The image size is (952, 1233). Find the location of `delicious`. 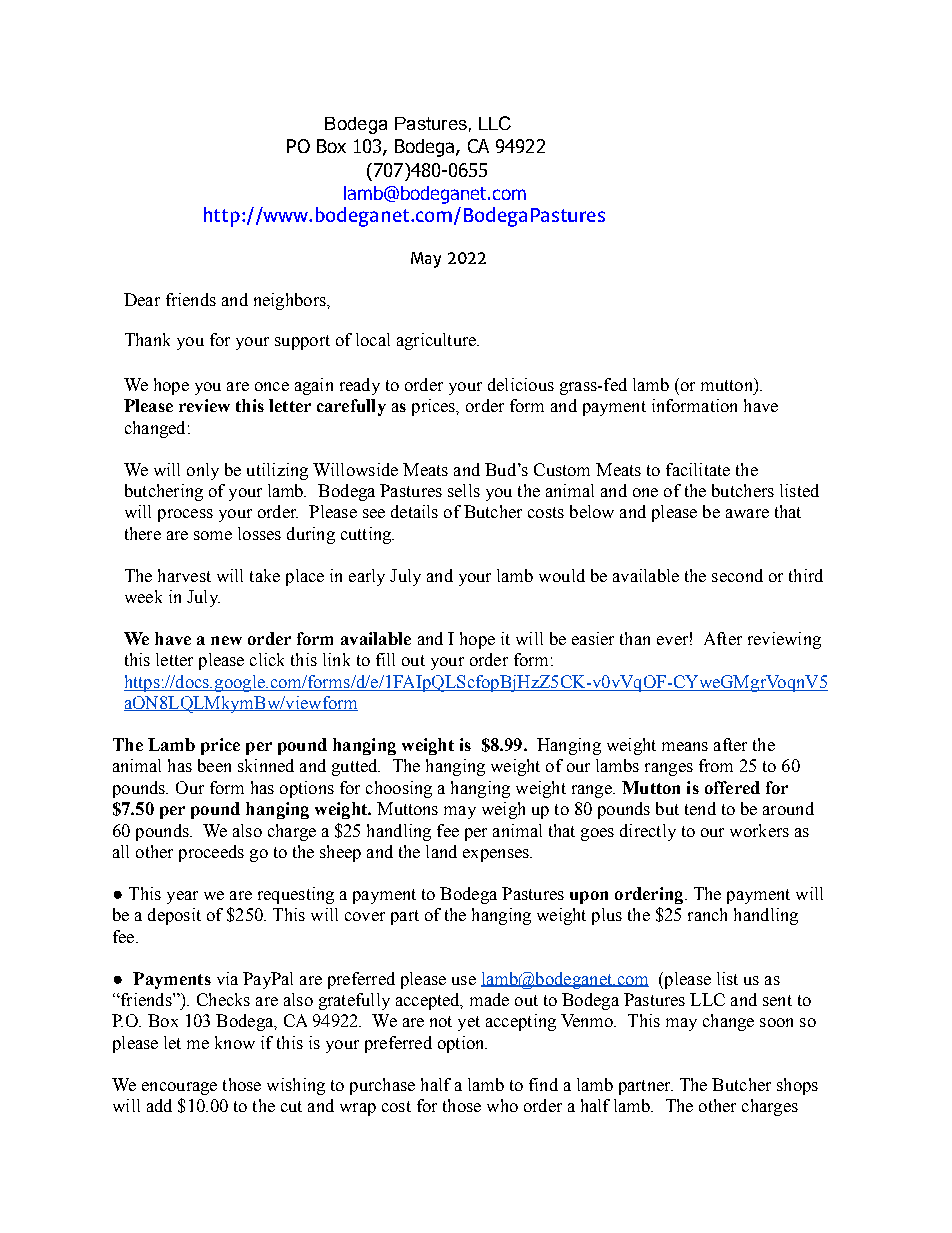

delicious is located at coordinates (521, 384).
